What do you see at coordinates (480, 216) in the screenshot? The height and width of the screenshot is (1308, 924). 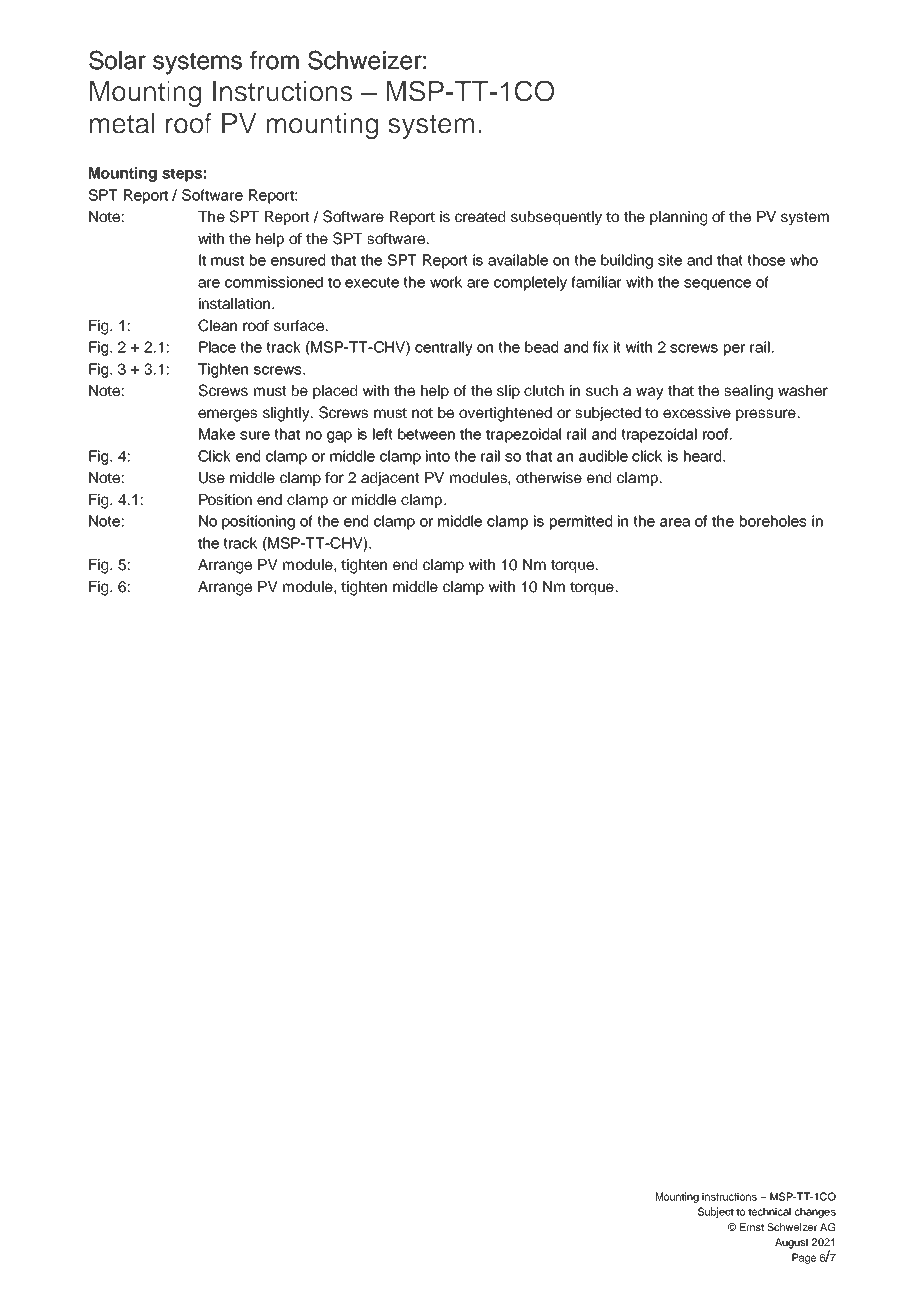 I see `created` at bounding box center [480, 216].
